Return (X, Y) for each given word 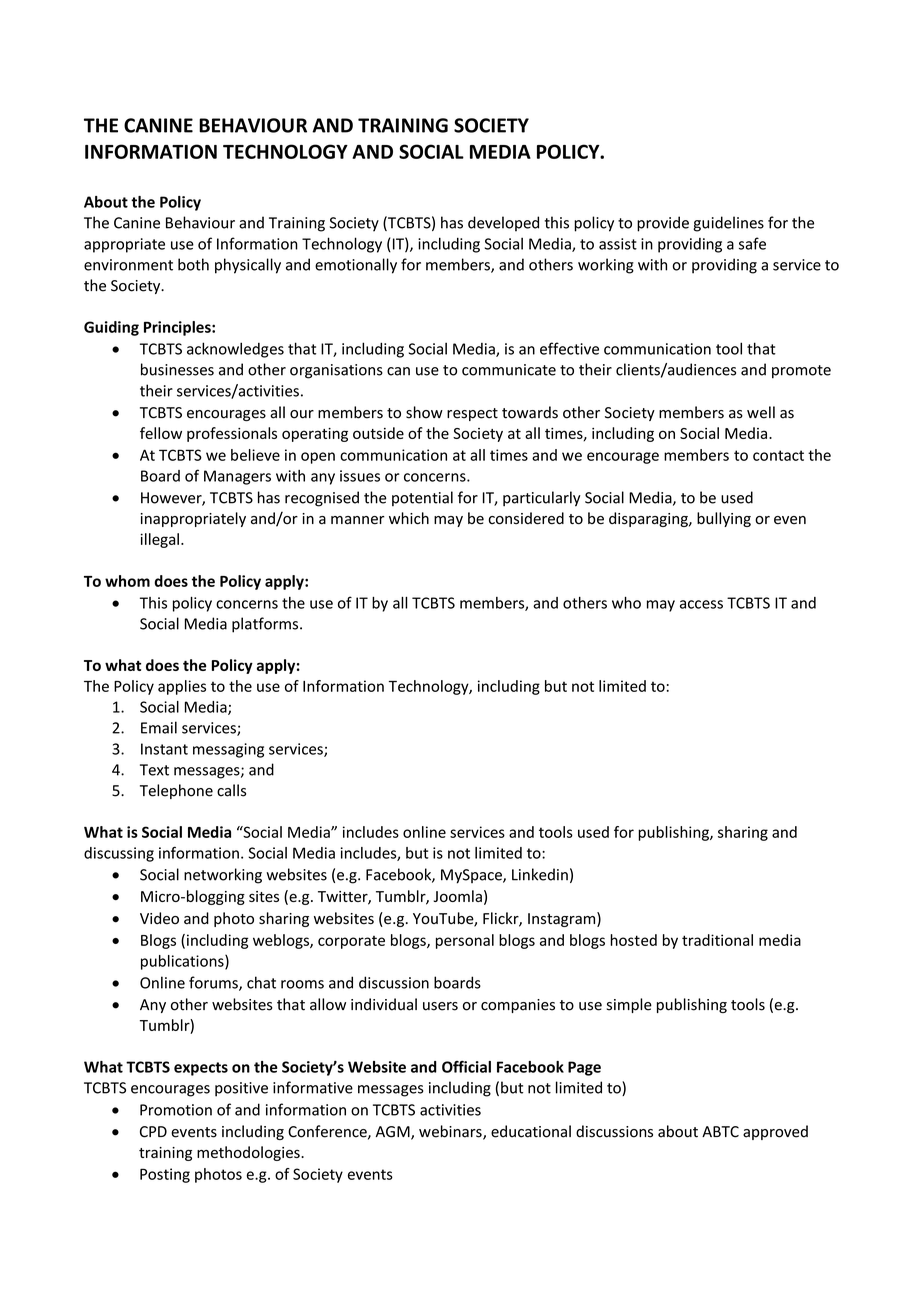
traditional (717, 940)
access (701, 604)
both (193, 264)
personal (465, 941)
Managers (237, 477)
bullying (724, 519)
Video (159, 918)
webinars (451, 1132)
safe (752, 243)
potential (422, 498)
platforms (266, 625)
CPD (153, 1132)
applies (182, 687)
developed (503, 224)
